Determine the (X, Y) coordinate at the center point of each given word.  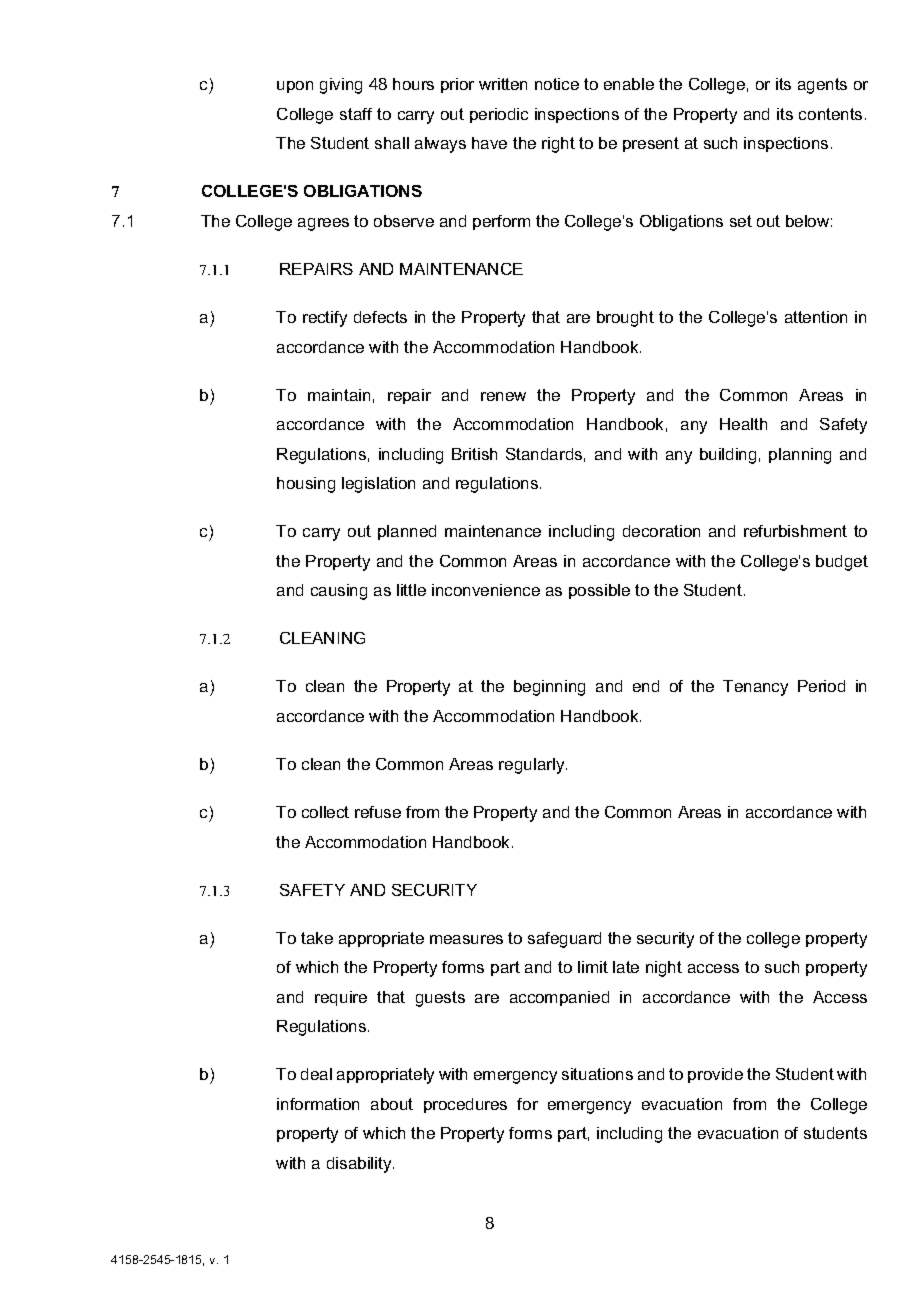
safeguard (564, 940)
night (664, 969)
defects (380, 317)
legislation (378, 485)
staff (356, 114)
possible (599, 591)
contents (830, 114)
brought (625, 319)
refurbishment (795, 531)
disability (360, 1165)
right (558, 145)
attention (816, 317)
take (317, 938)
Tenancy (755, 688)
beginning (549, 688)
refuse (378, 812)
